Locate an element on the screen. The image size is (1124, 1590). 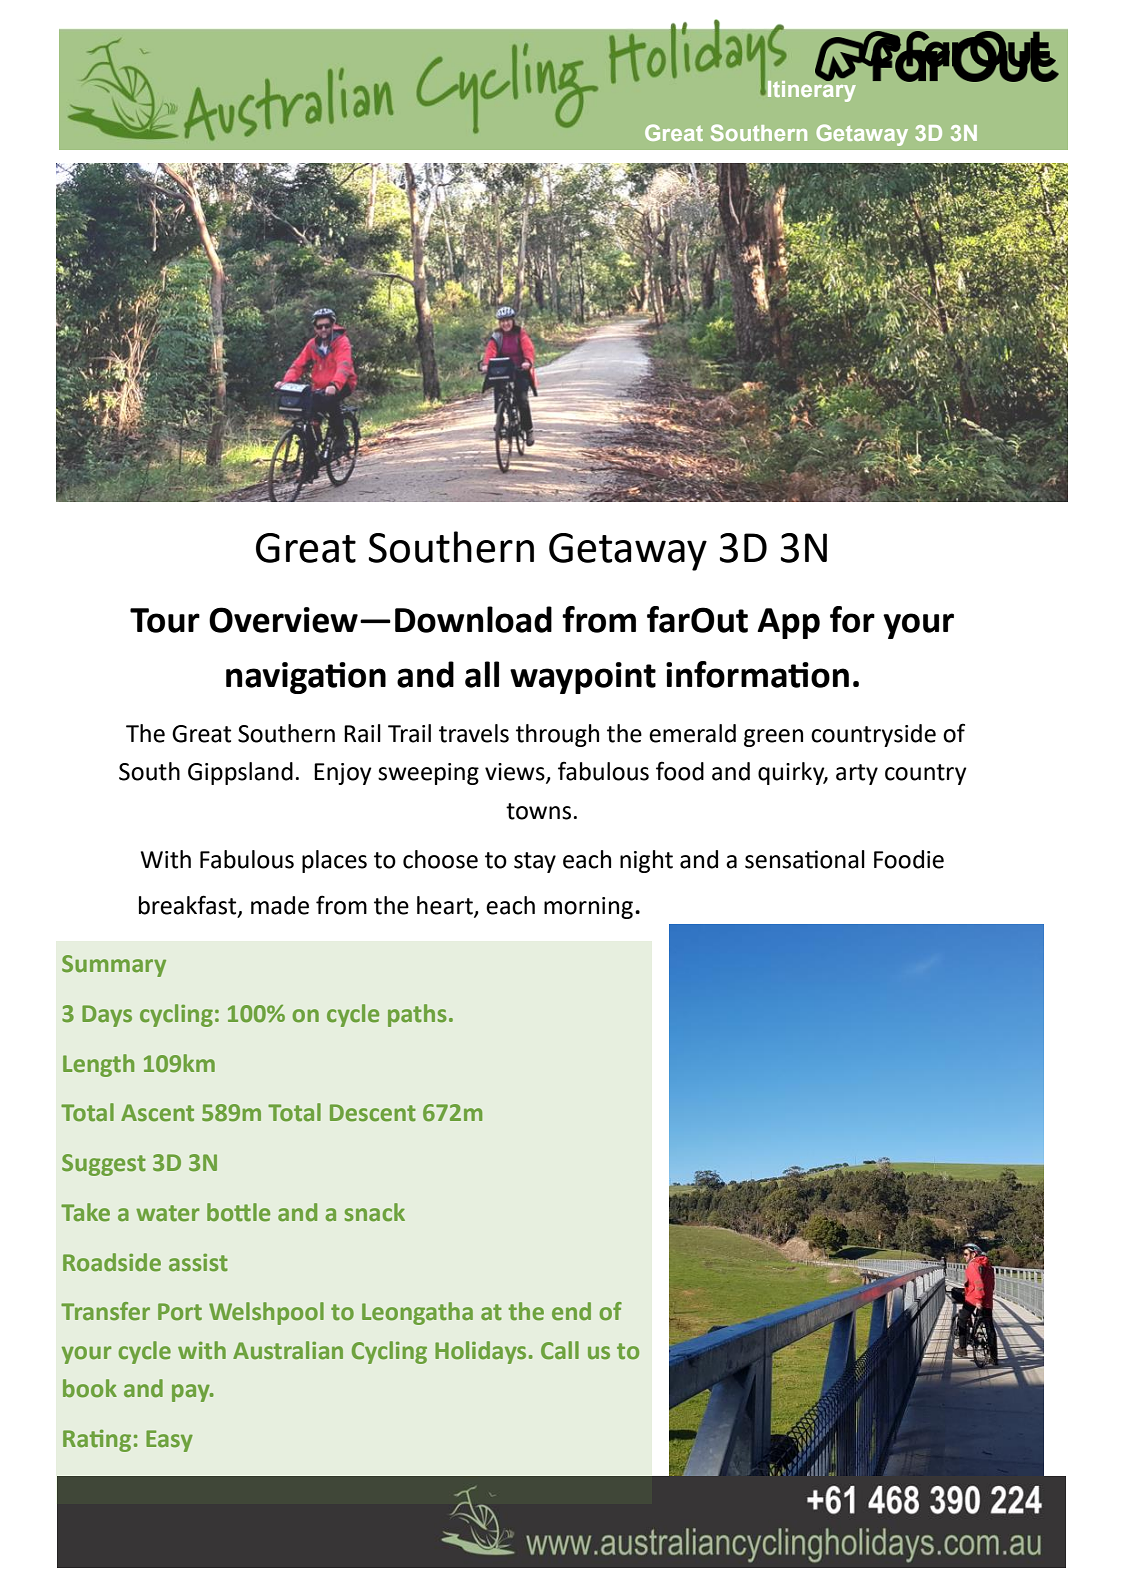
Summary is located at coordinates (114, 966).
